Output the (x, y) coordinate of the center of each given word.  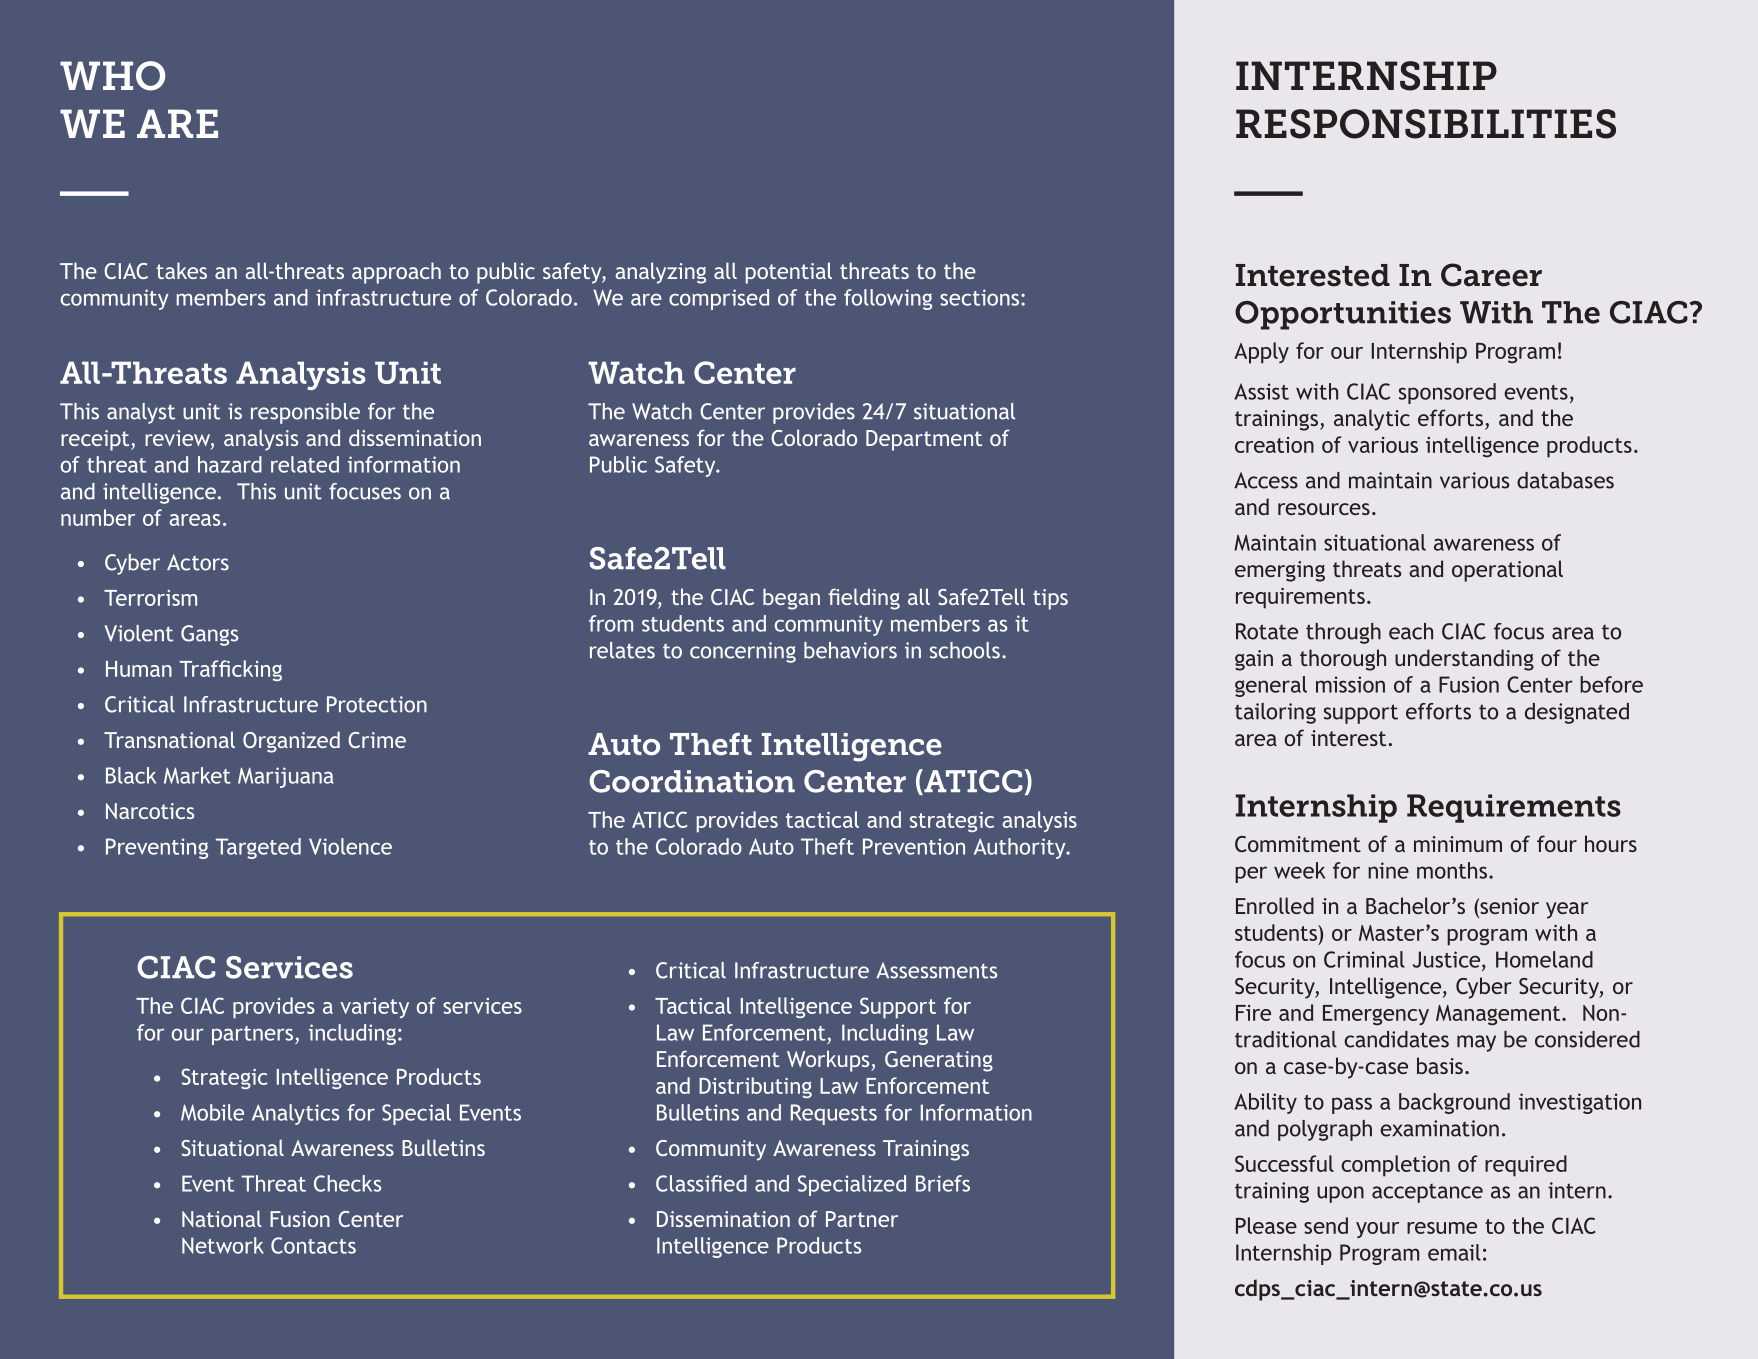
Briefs (943, 1183)
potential (789, 273)
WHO (113, 76)
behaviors (850, 650)
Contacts (313, 1245)
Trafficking (230, 670)
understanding (1464, 660)
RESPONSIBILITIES (1426, 124)
